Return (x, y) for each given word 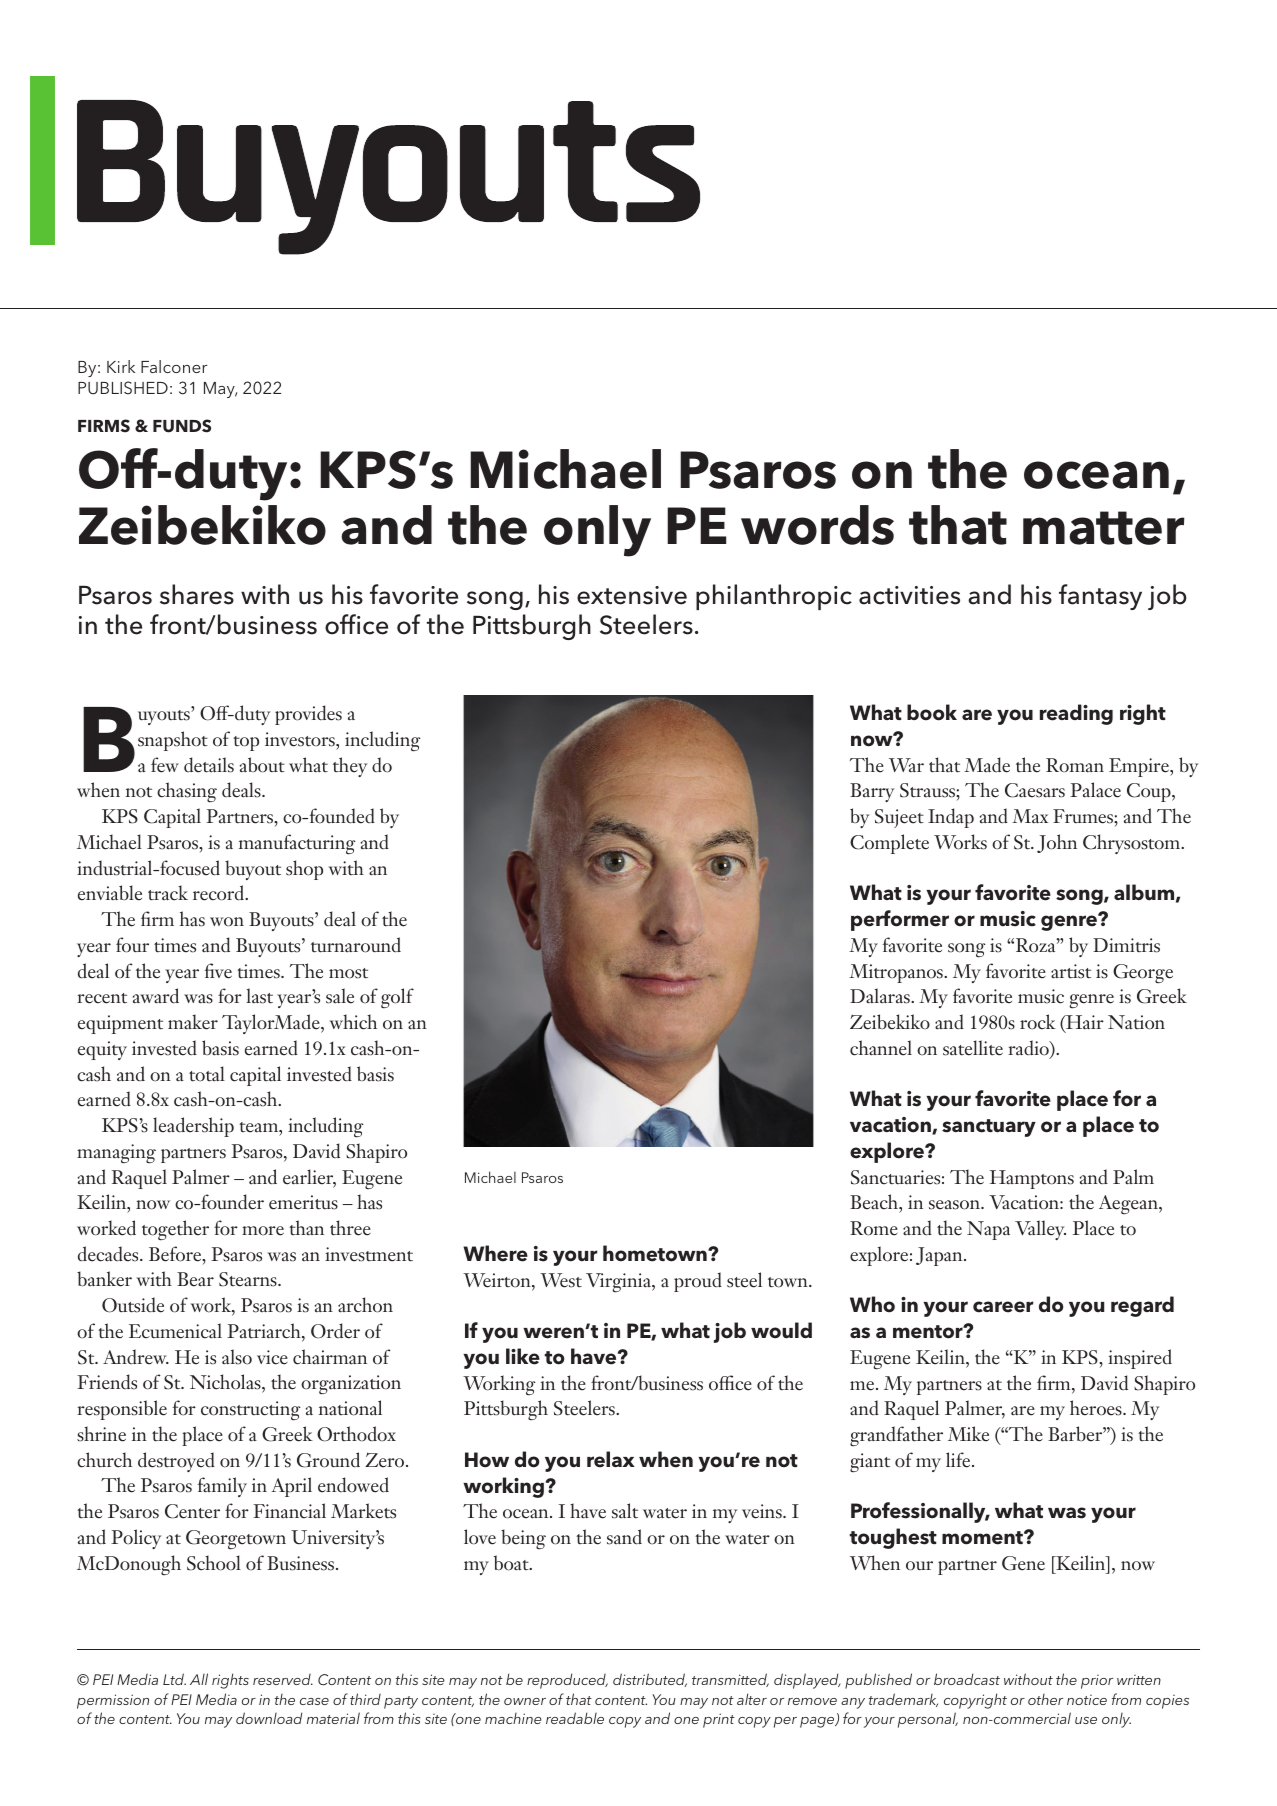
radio (1029, 1049)
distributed (650, 1680)
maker (193, 1022)
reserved (283, 1679)
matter (1104, 528)
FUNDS (182, 426)
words (817, 525)
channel (881, 1048)
